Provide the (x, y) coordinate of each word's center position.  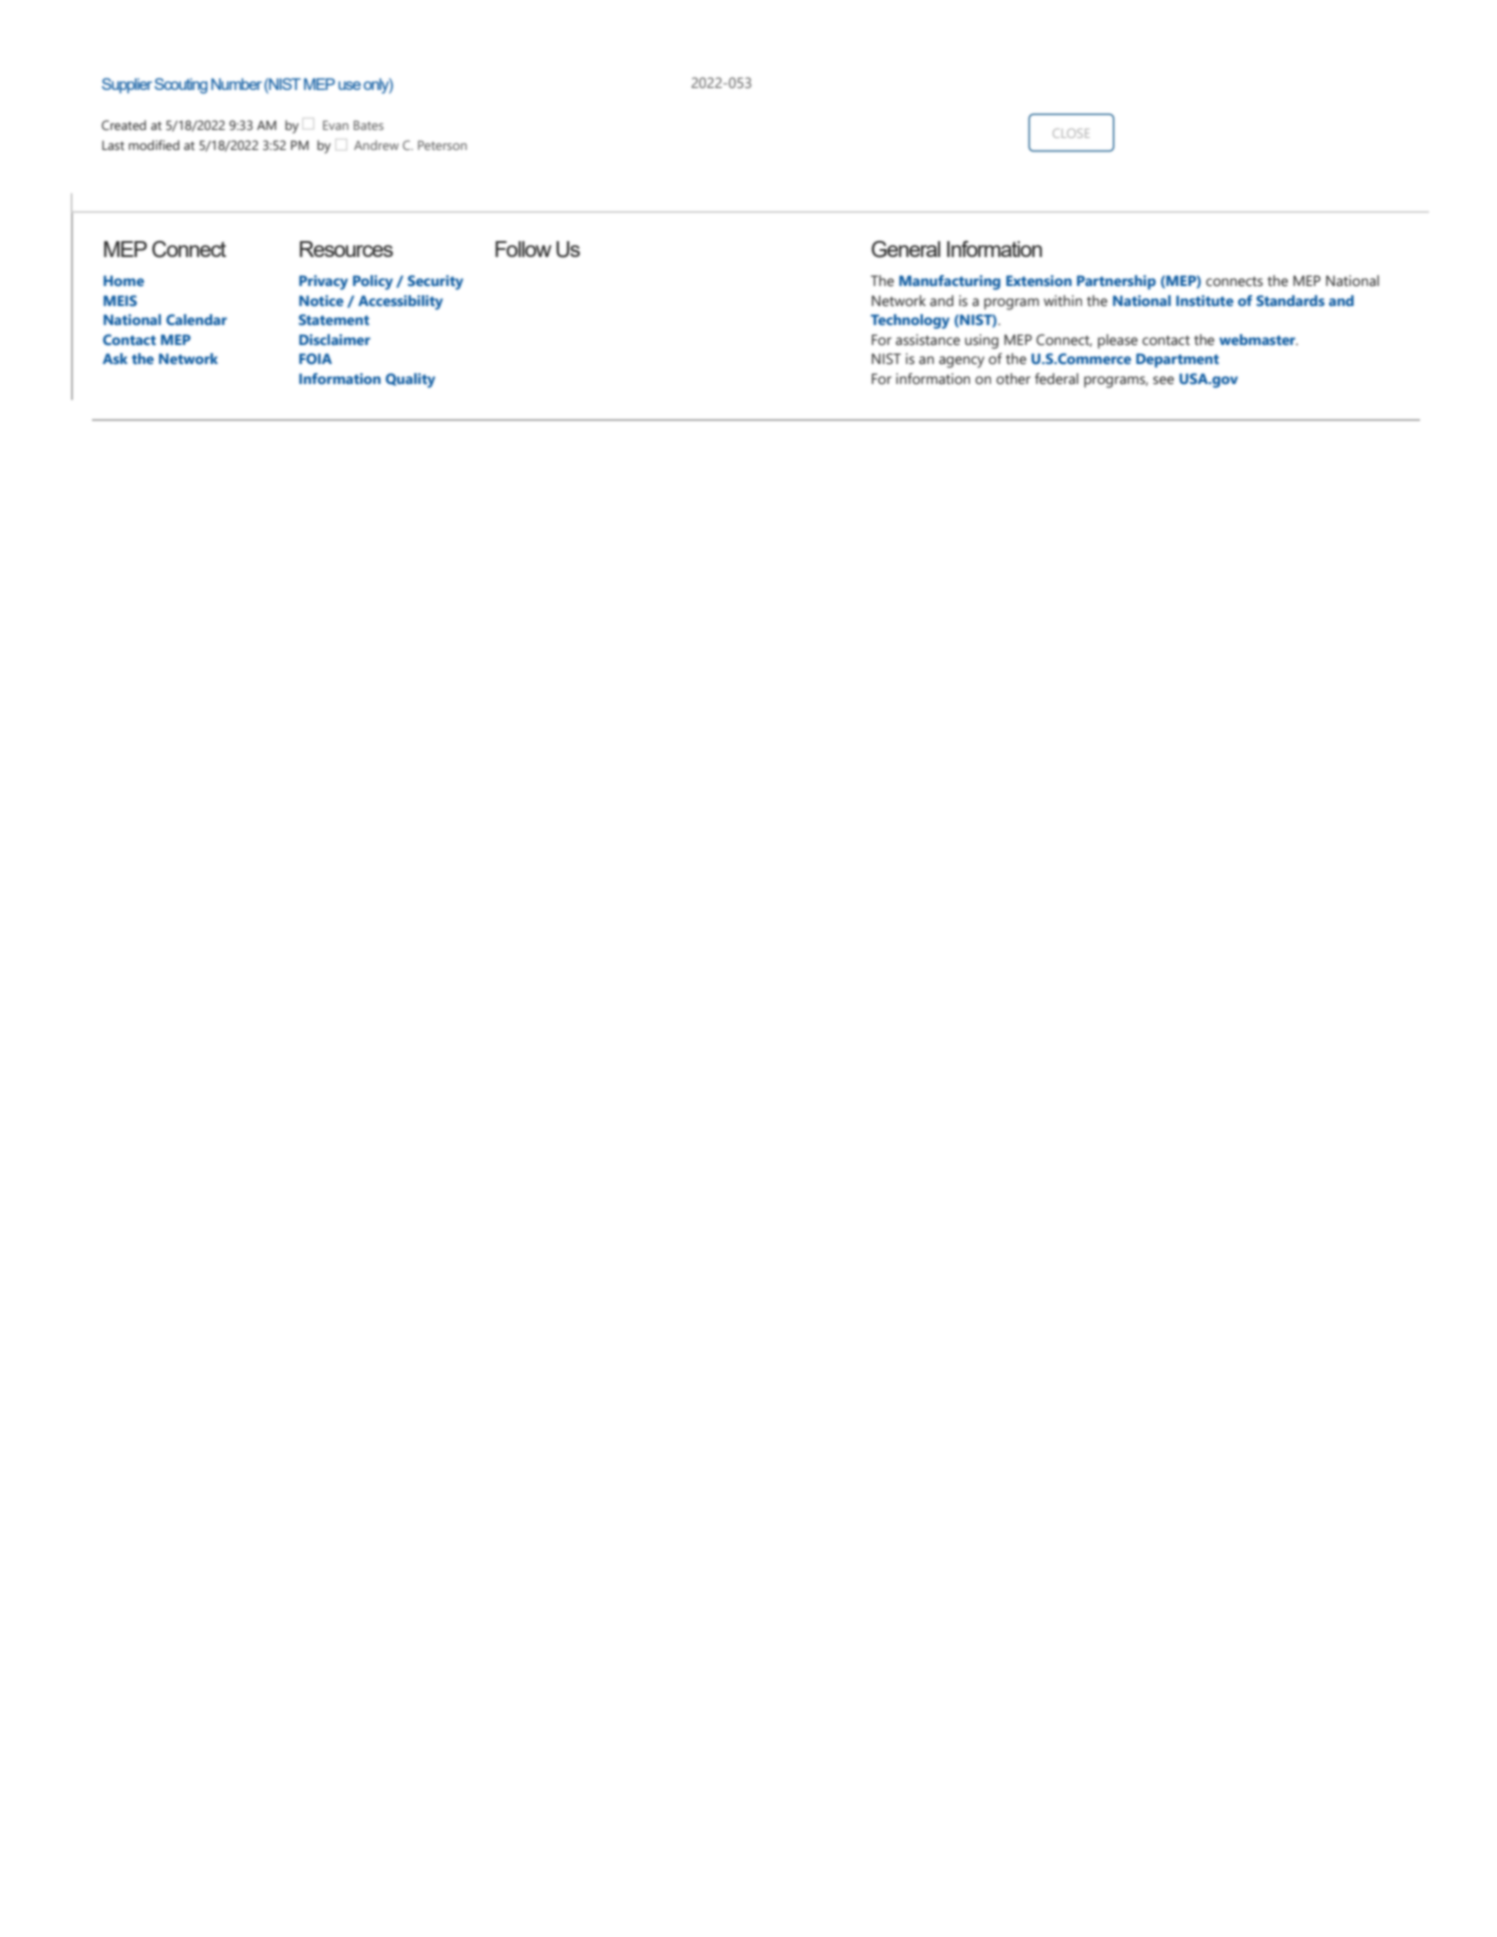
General (905, 249)
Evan (336, 125)
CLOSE (1071, 133)
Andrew (376, 145)
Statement (334, 319)
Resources (346, 249)
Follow (523, 249)
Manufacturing (949, 282)
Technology (910, 321)
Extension (1039, 280)
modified (154, 145)
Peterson (442, 145)
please (1118, 341)
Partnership (1116, 282)
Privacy (323, 282)
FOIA (315, 358)
